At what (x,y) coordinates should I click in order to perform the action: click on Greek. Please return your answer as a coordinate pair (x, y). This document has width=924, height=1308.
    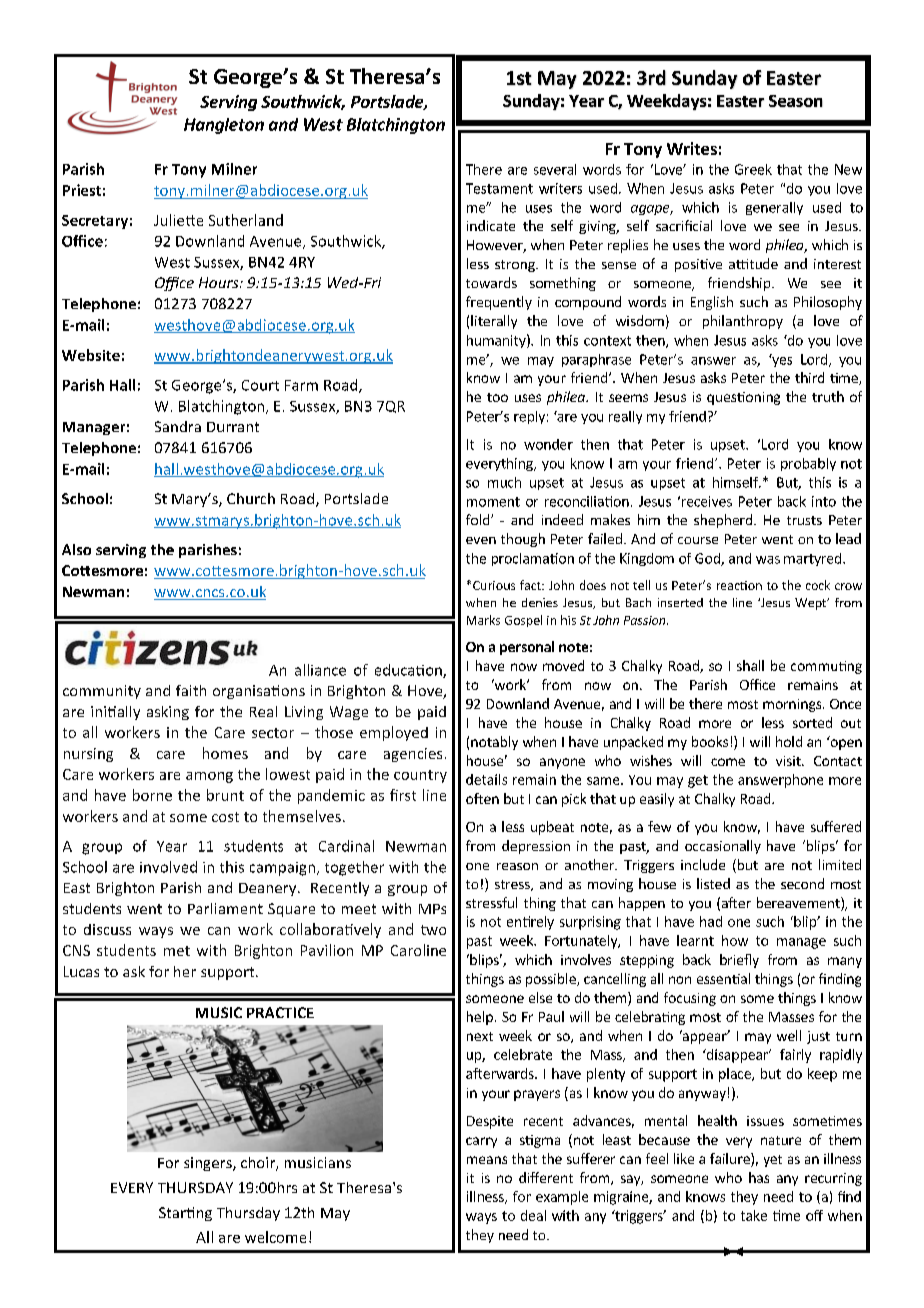
    Looking at the image, I should click on (753, 169).
